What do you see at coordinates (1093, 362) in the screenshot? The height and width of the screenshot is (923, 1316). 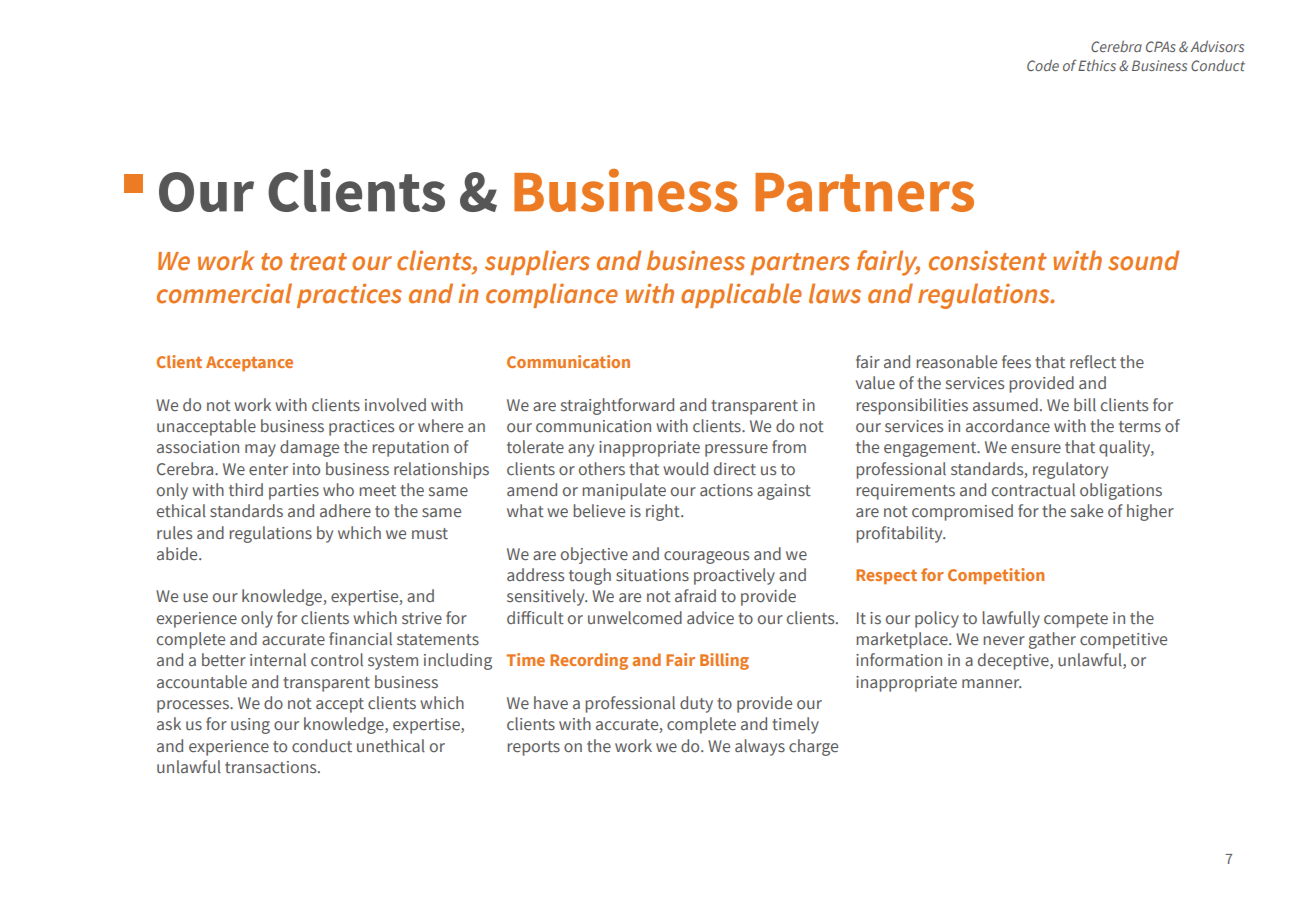 I see `reflect` at bounding box center [1093, 362].
